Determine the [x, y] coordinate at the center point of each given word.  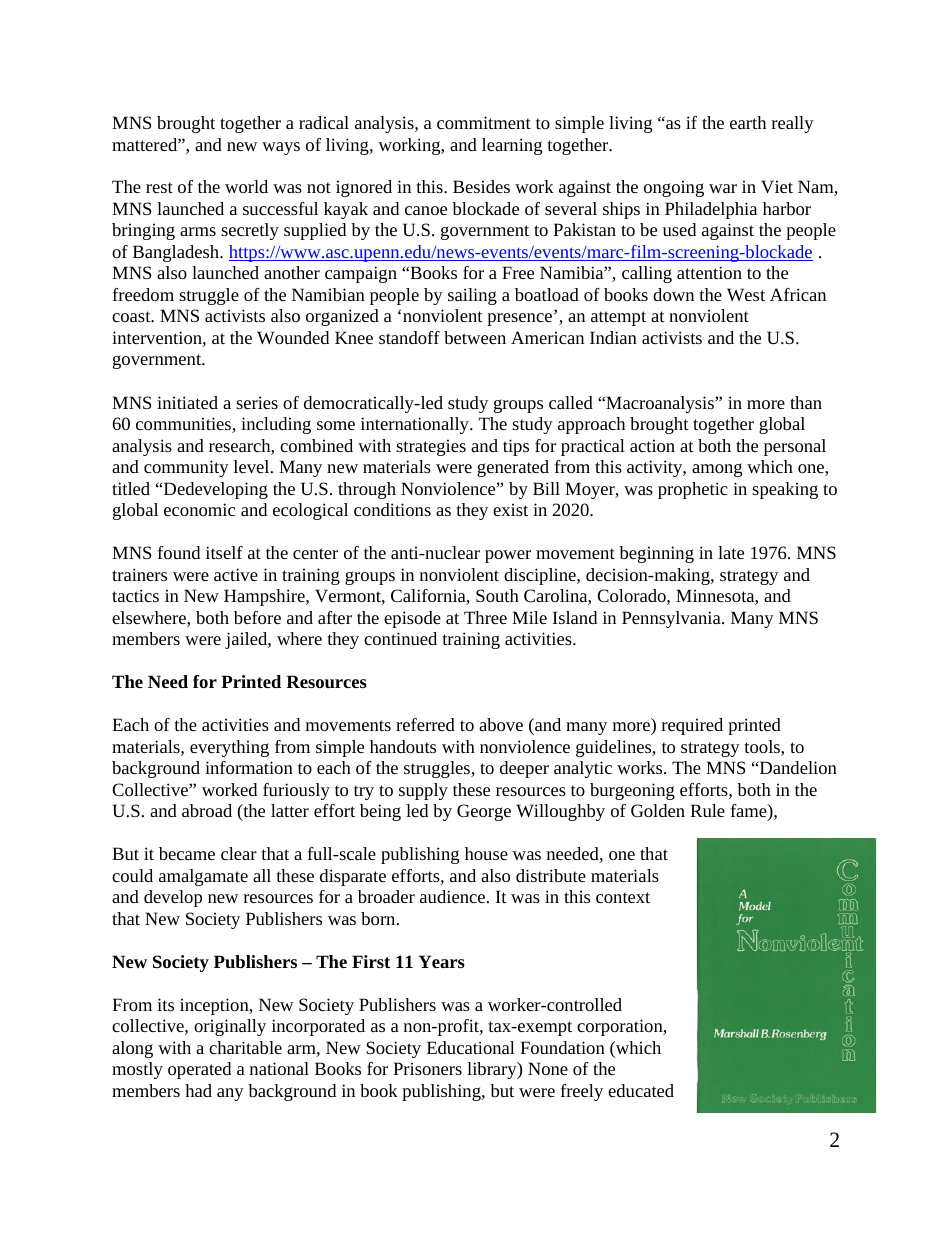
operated [199, 1070]
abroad [207, 810]
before [257, 617]
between [475, 337]
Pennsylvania [672, 619]
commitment [484, 122]
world [246, 186]
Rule [708, 810]
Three [485, 617]
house [486, 853]
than [806, 402]
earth [748, 122]
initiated [187, 402]
